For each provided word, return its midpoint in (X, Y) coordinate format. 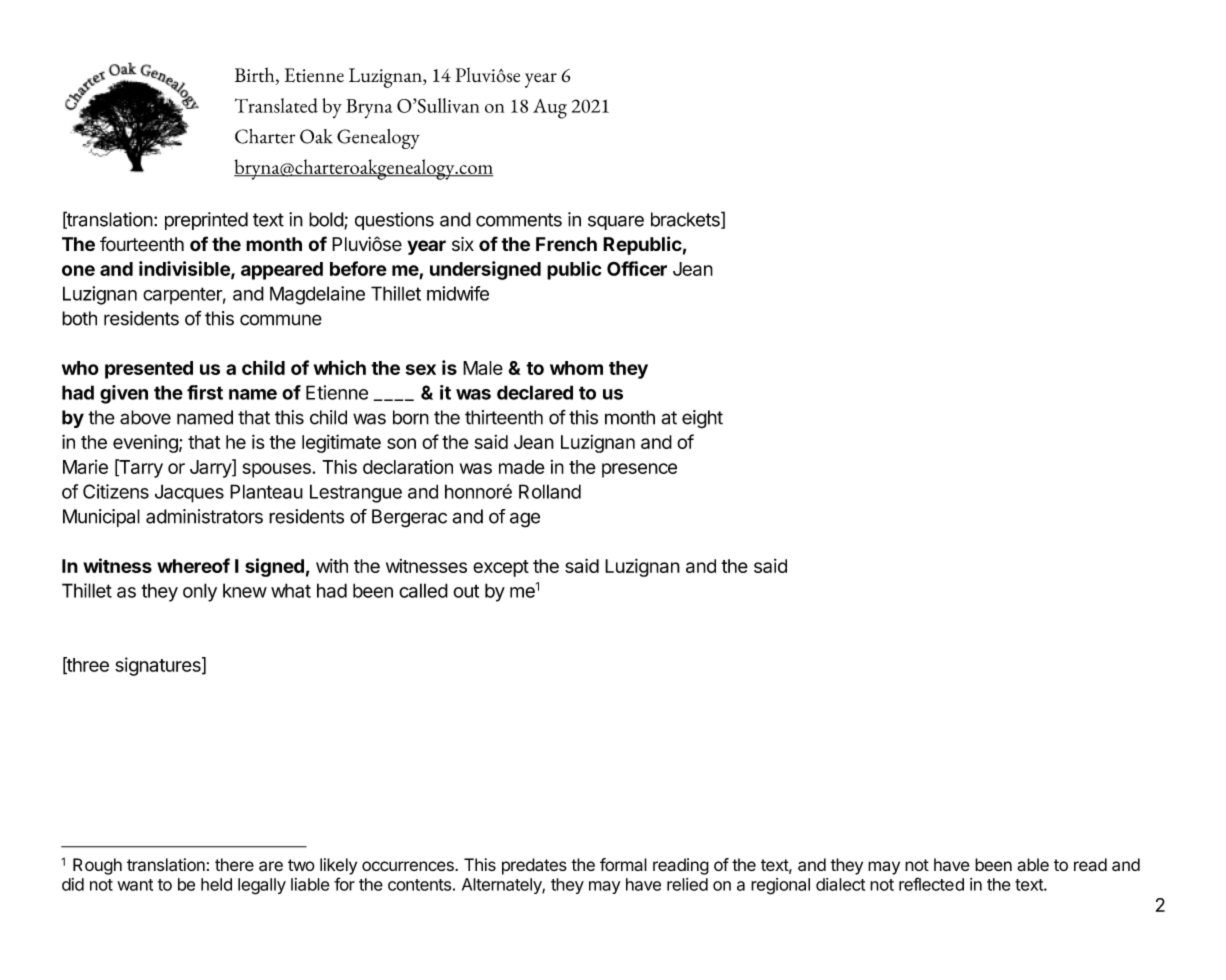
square (616, 222)
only (200, 592)
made (522, 467)
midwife (458, 293)
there (234, 865)
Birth (256, 76)
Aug (550, 109)
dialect (840, 884)
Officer (637, 268)
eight (702, 419)
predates (534, 866)
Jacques (189, 493)
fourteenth (142, 244)
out (466, 591)
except (501, 568)
